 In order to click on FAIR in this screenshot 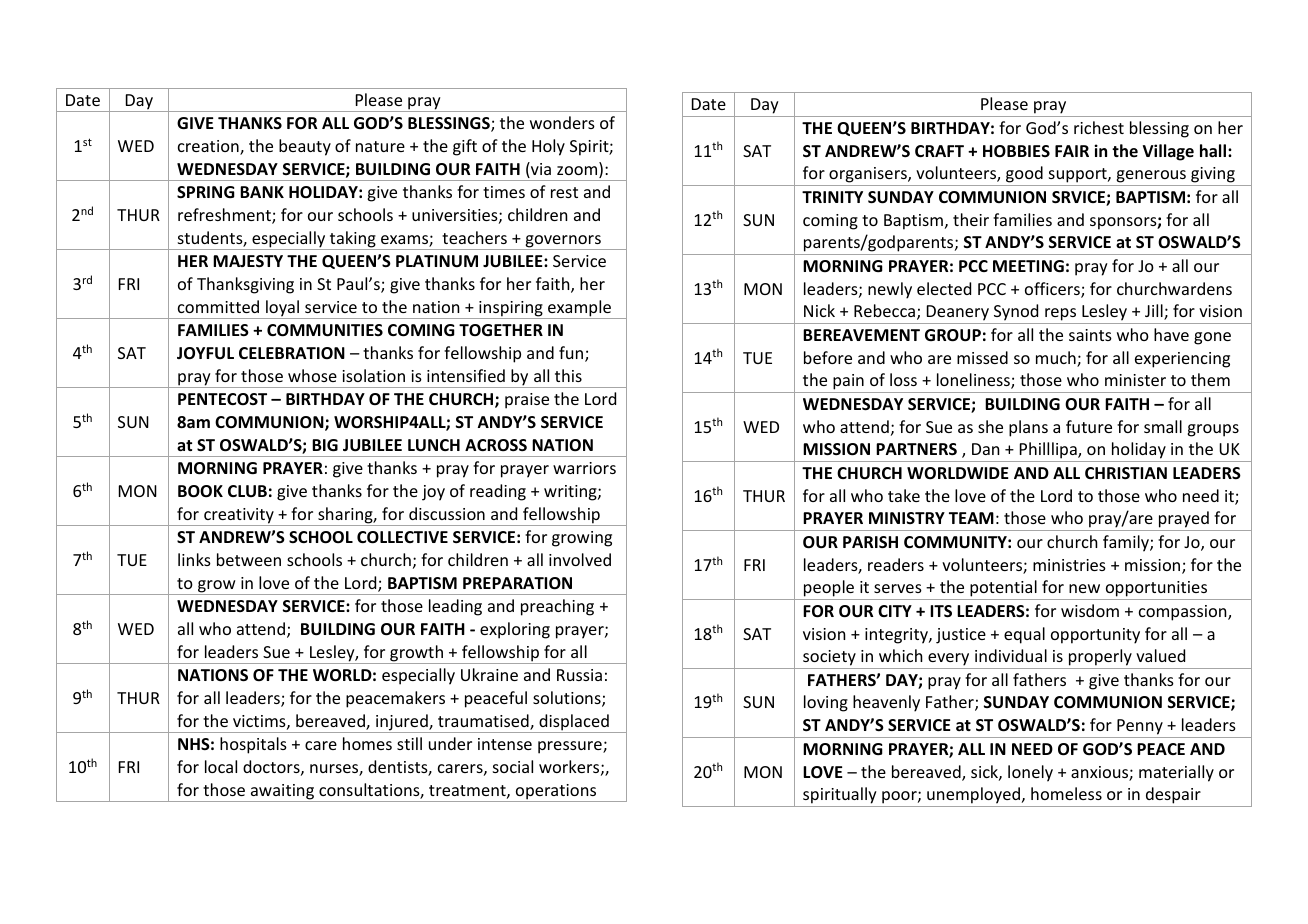, I will do `click(1072, 151)`.
